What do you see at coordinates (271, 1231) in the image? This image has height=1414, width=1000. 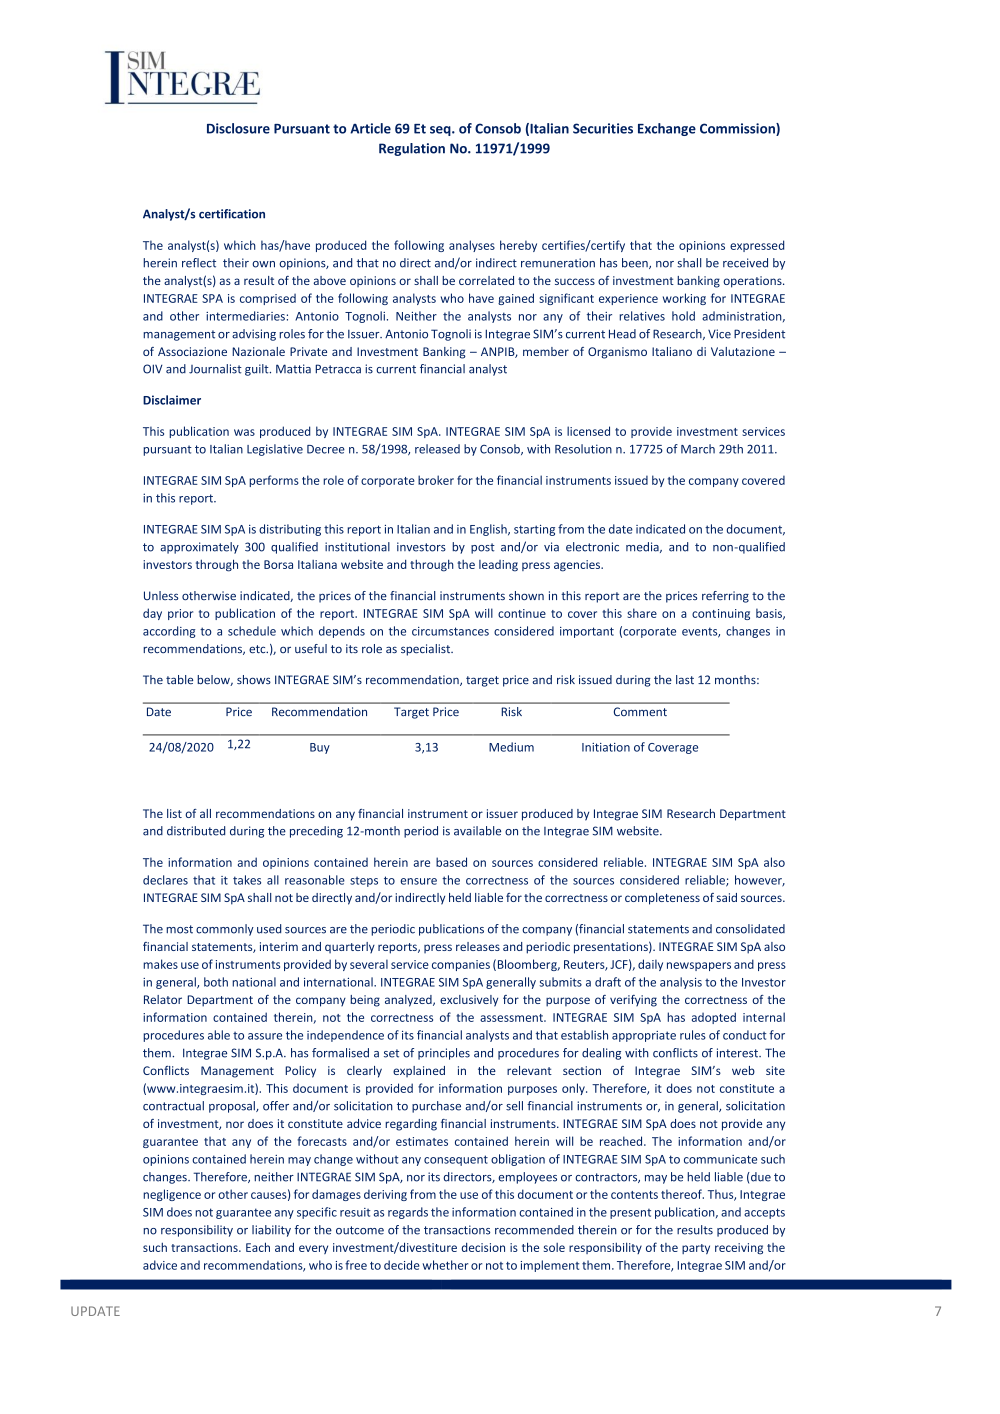 I see `liability` at bounding box center [271, 1231].
